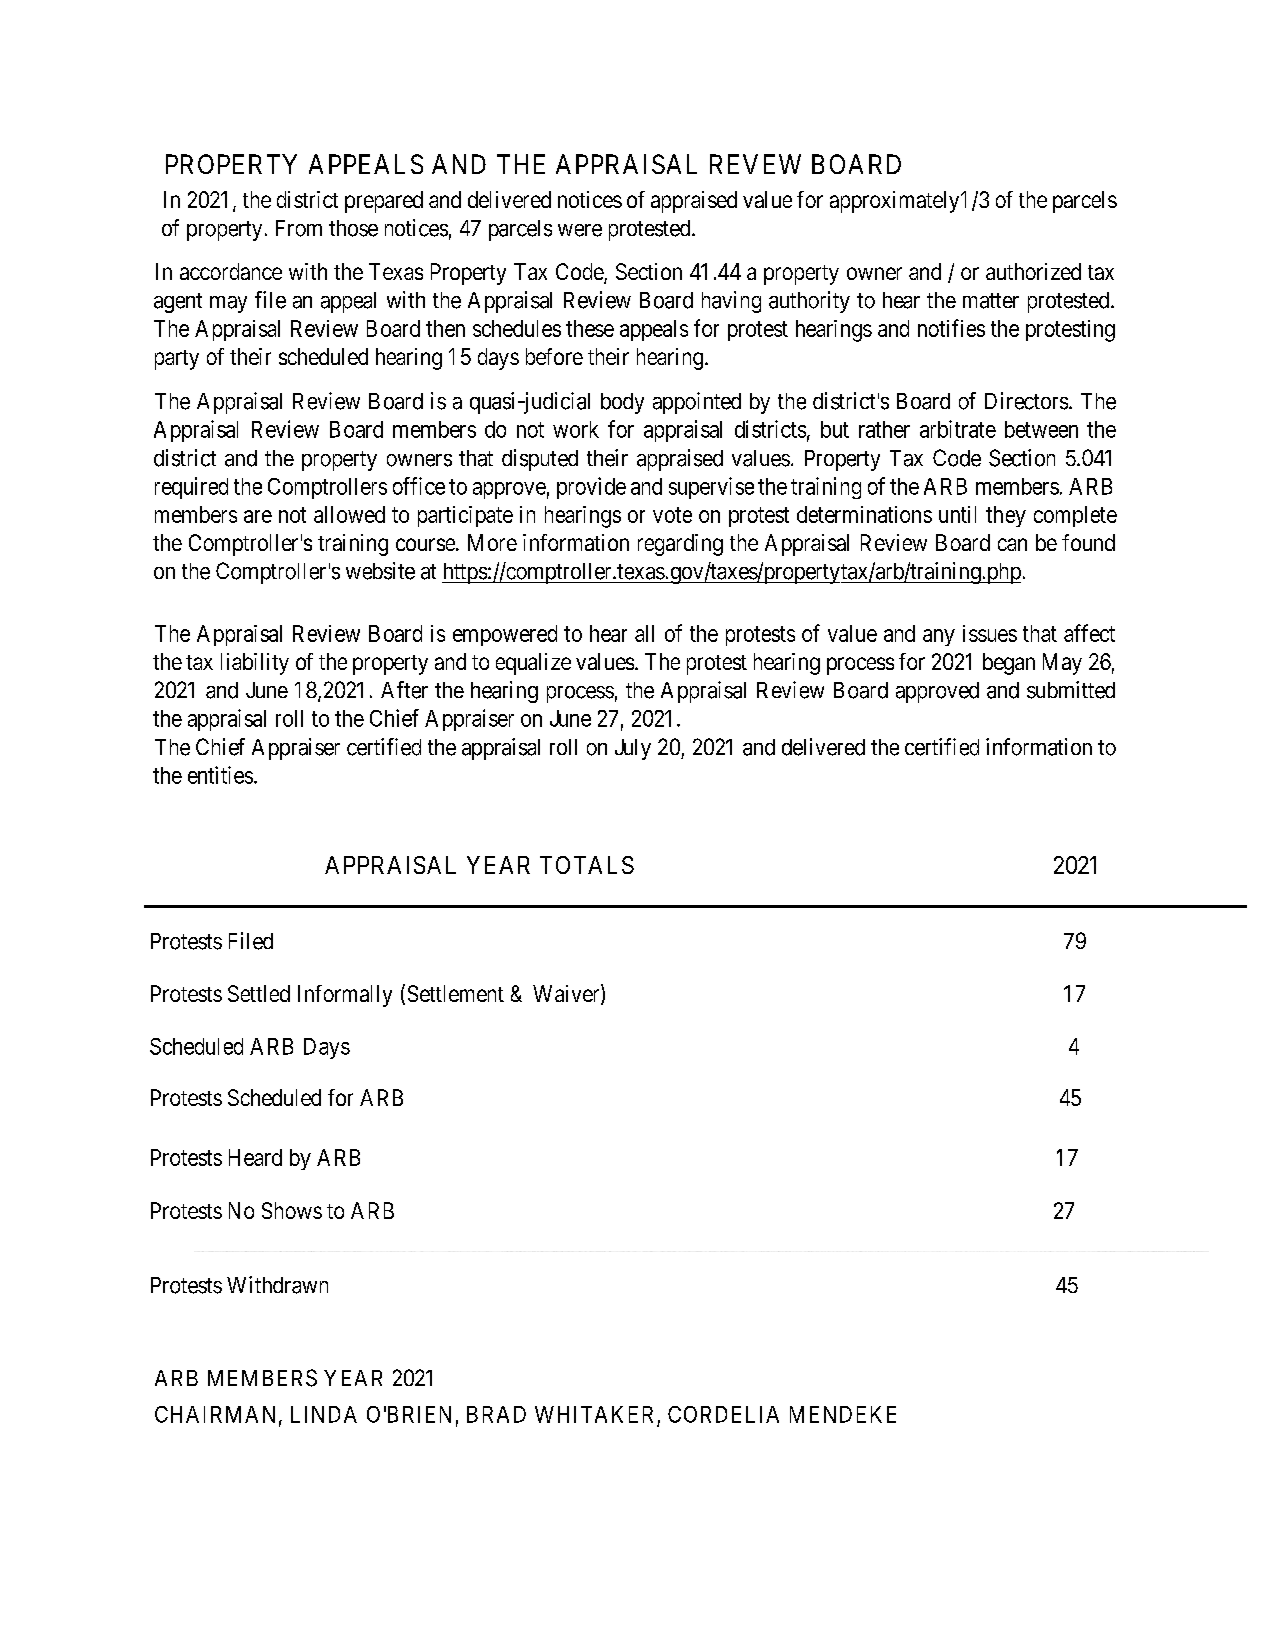  Describe the element at coordinates (1071, 690) in the screenshot. I see `submitted` at that location.
